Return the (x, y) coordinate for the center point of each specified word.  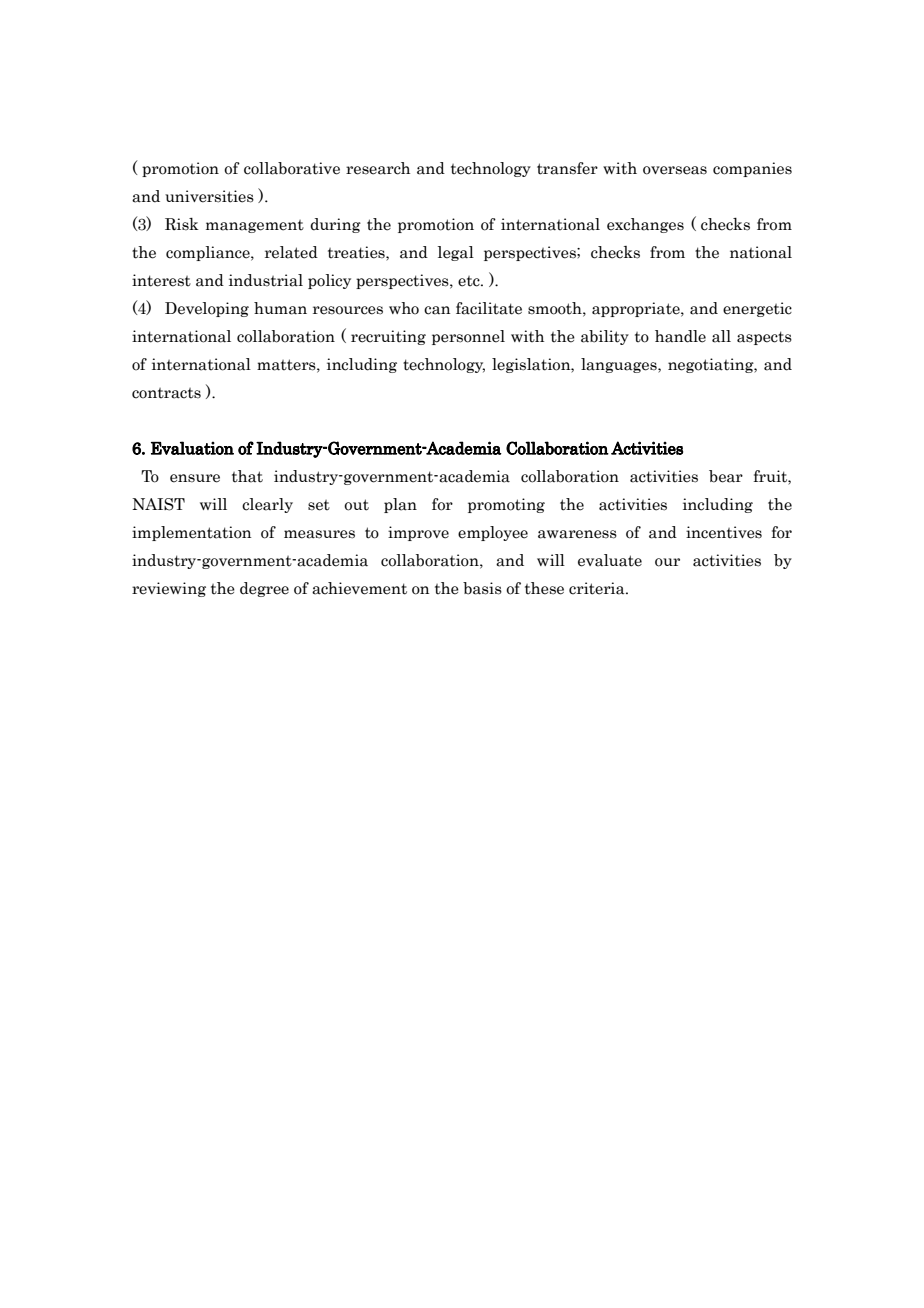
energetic (757, 309)
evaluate (610, 560)
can (437, 310)
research (378, 168)
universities (209, 196)
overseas (675, 170)
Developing (207, 309)
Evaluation (192, 448)
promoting (506, 505)
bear (726, 476)
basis (482, 588)
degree (264, 589)
